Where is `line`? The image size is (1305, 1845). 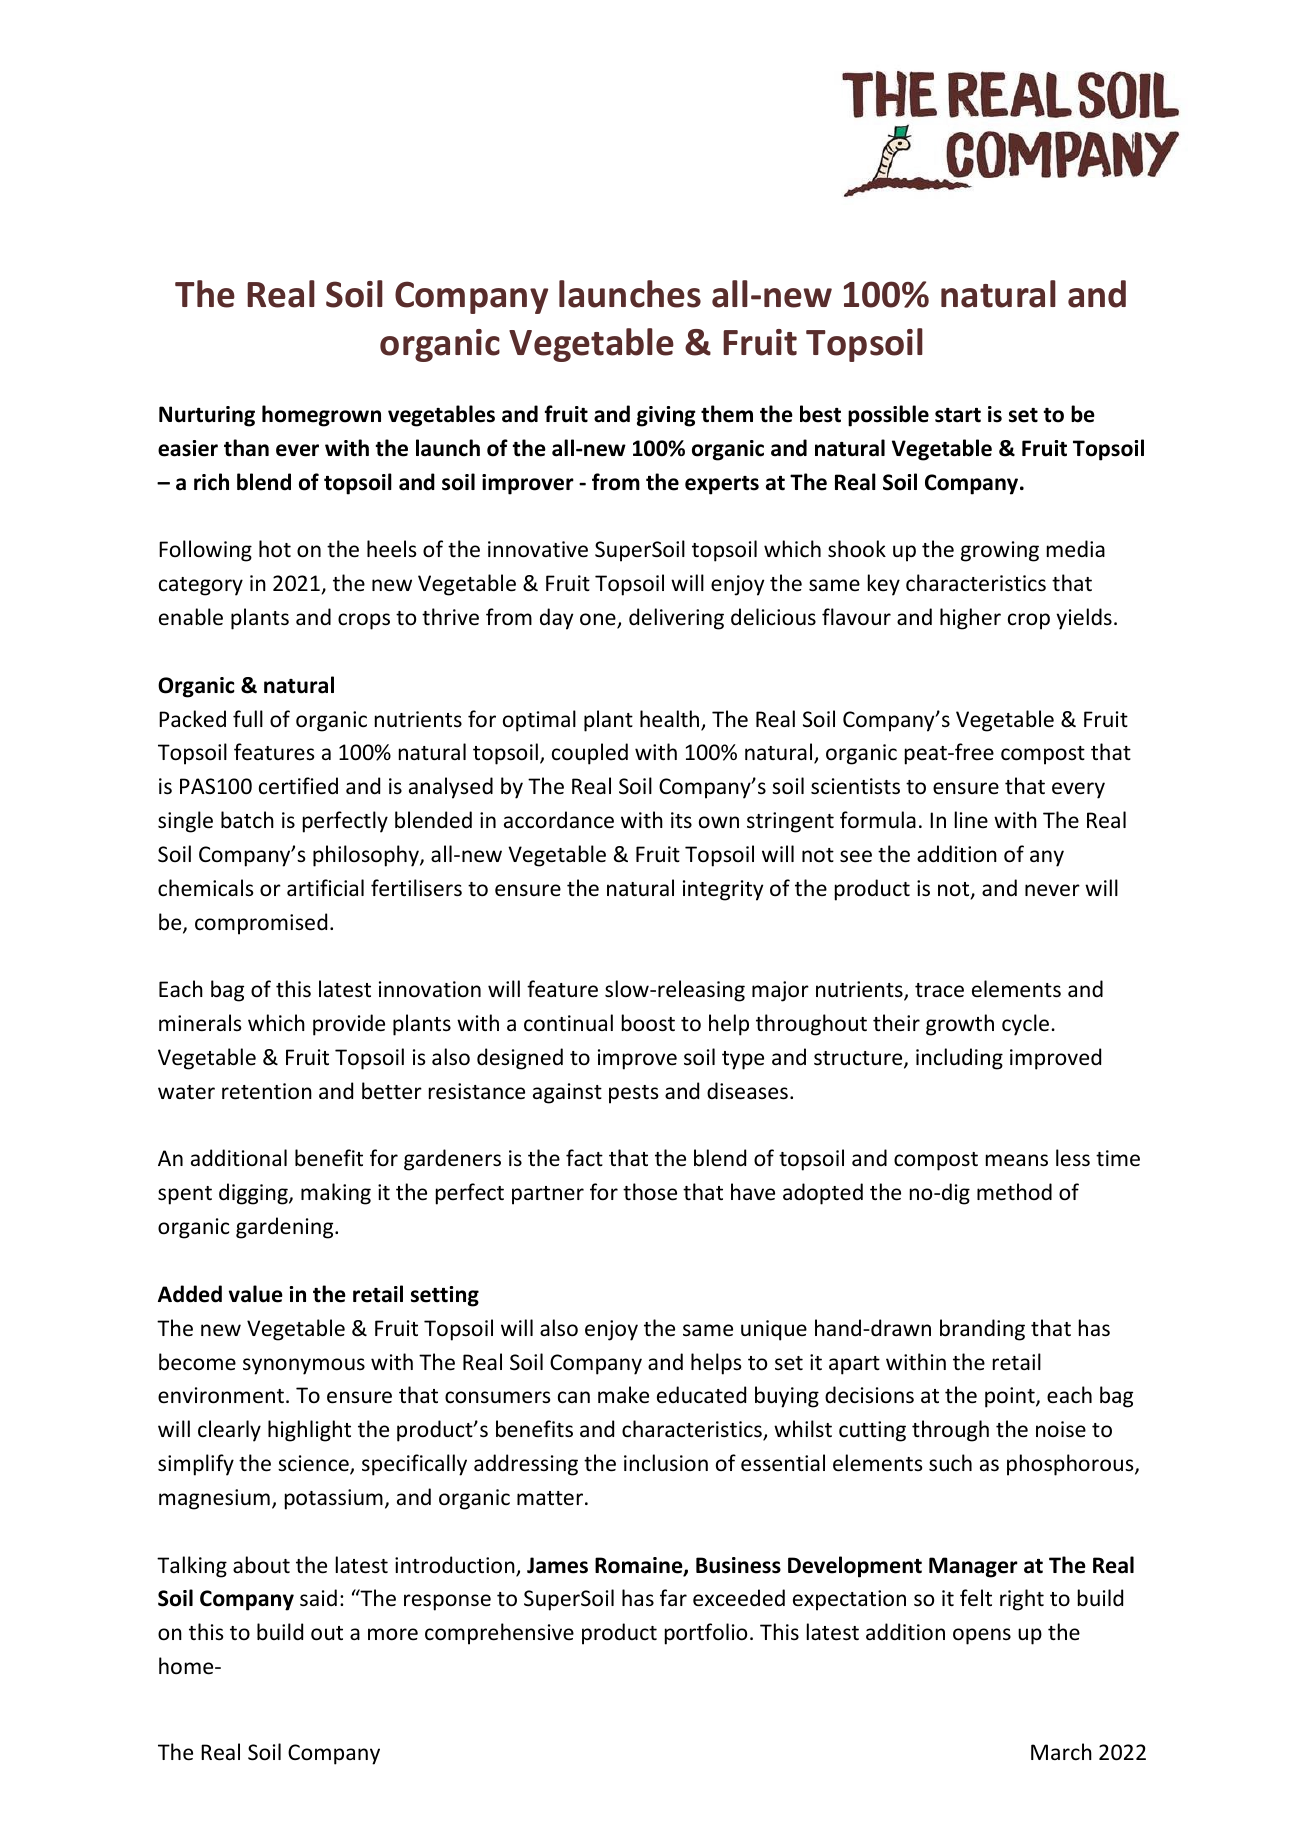
line is located at coordinates (971, 819).
